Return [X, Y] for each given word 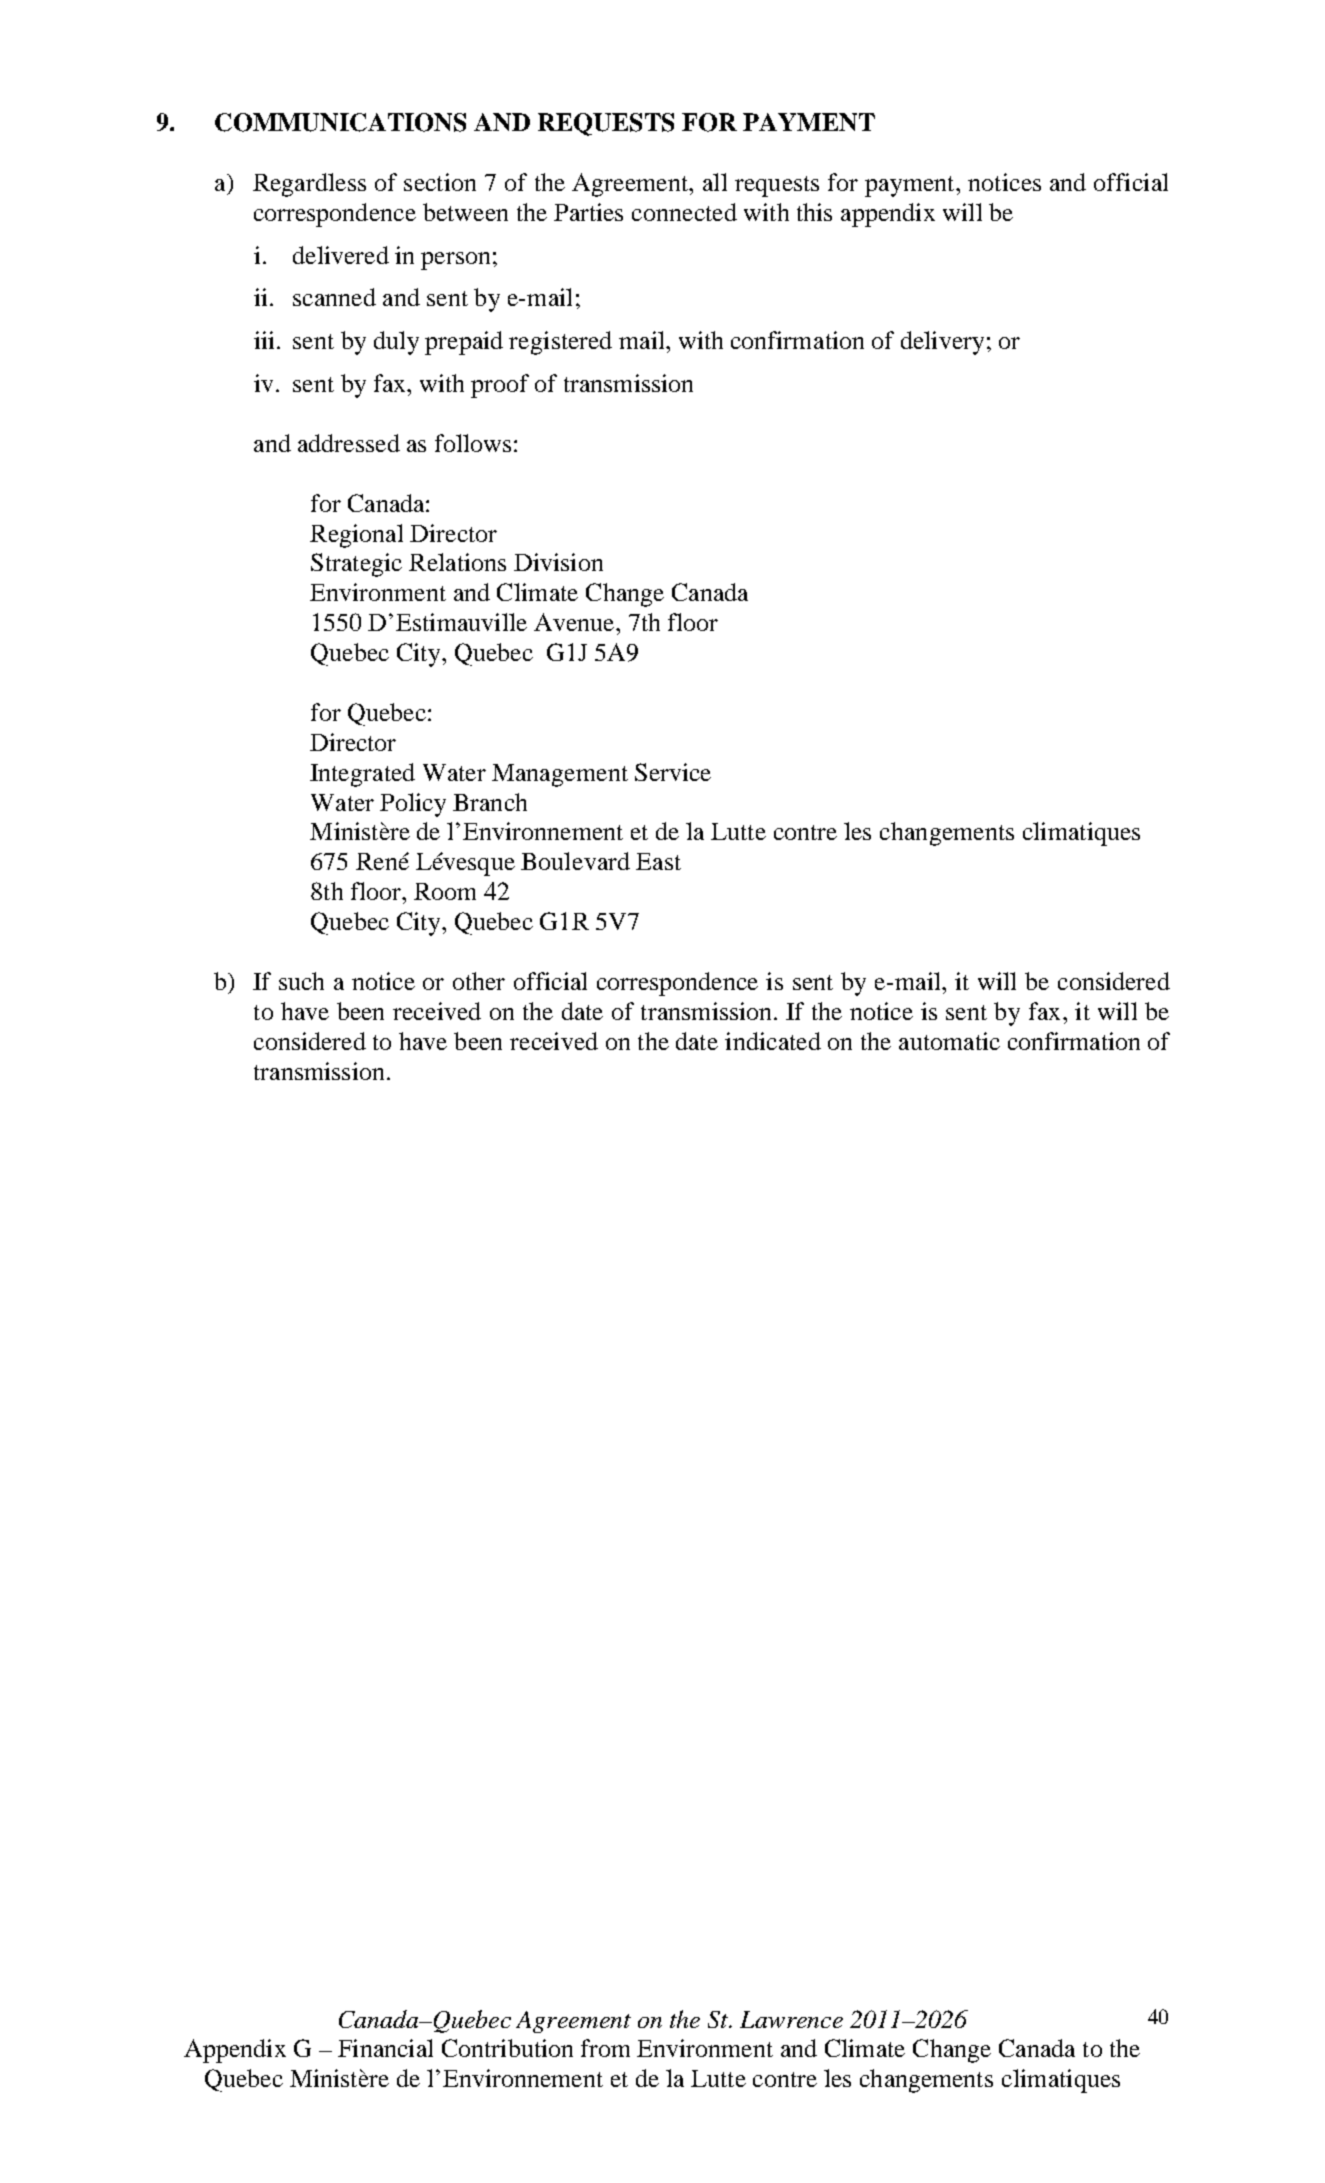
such [301, 981]
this [814, 212]
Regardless [309, 185]
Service [673, 772]
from [605, 2048]
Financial [385, 2048]
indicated [773, 1041]
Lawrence [791, 2019]
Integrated [362, 775]
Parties [588, 212]
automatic [949, 1041]
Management [560, 775]
